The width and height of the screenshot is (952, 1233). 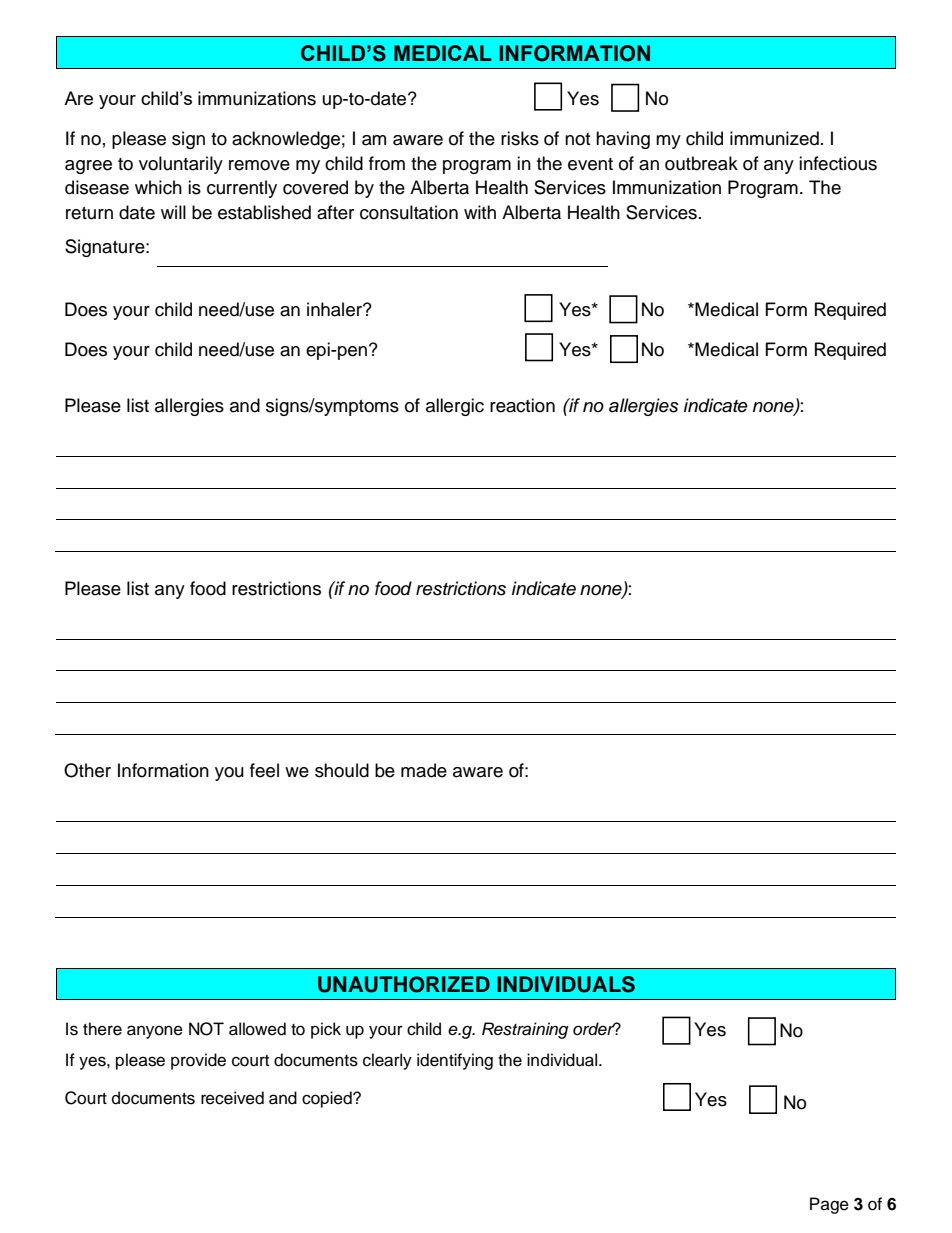 What do you see at coordinates (232, 1098) in the screenshot?
I see `received` at bounding box center [232, 1098].
